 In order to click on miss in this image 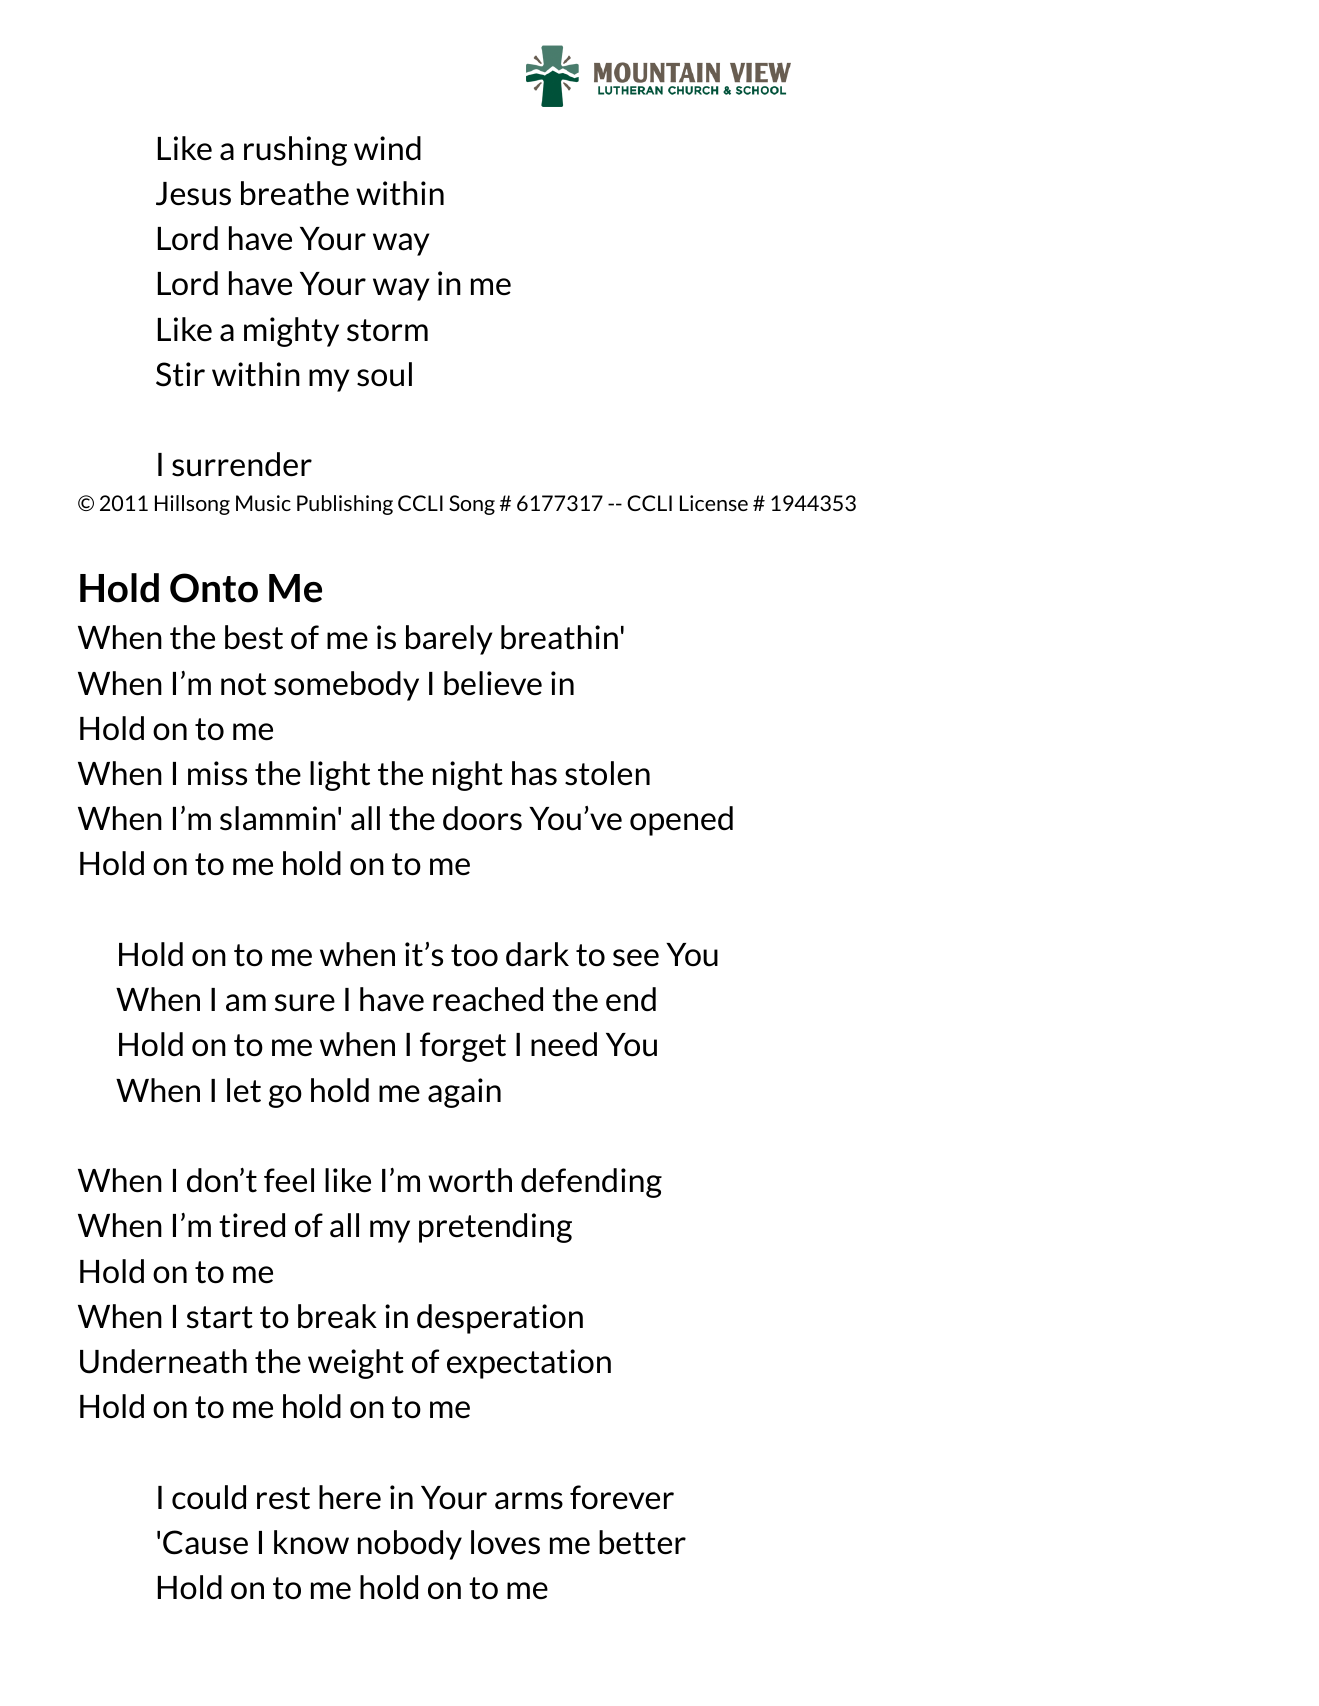, I will do `click(217, 773)`.
